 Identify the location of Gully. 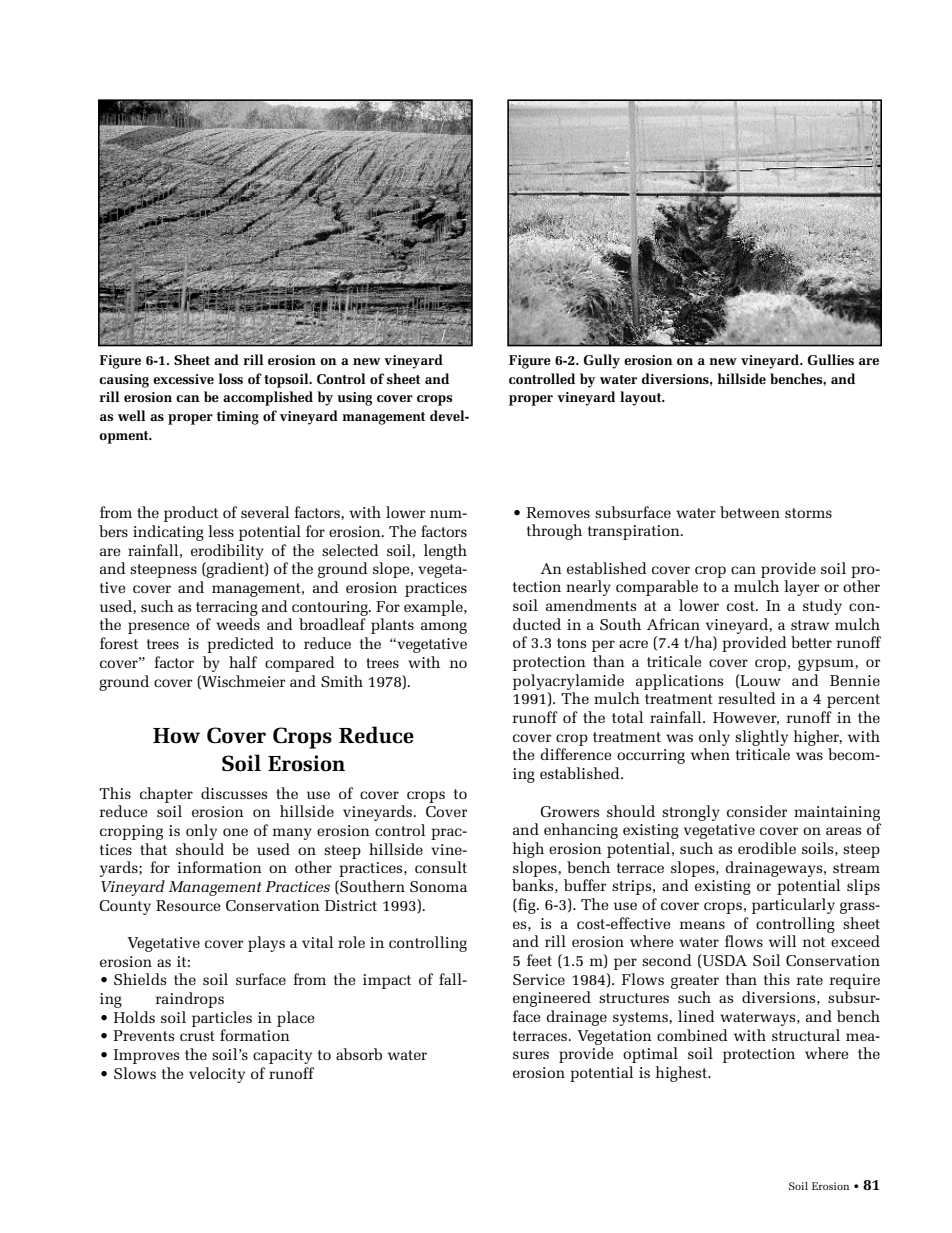
(602, 361).
